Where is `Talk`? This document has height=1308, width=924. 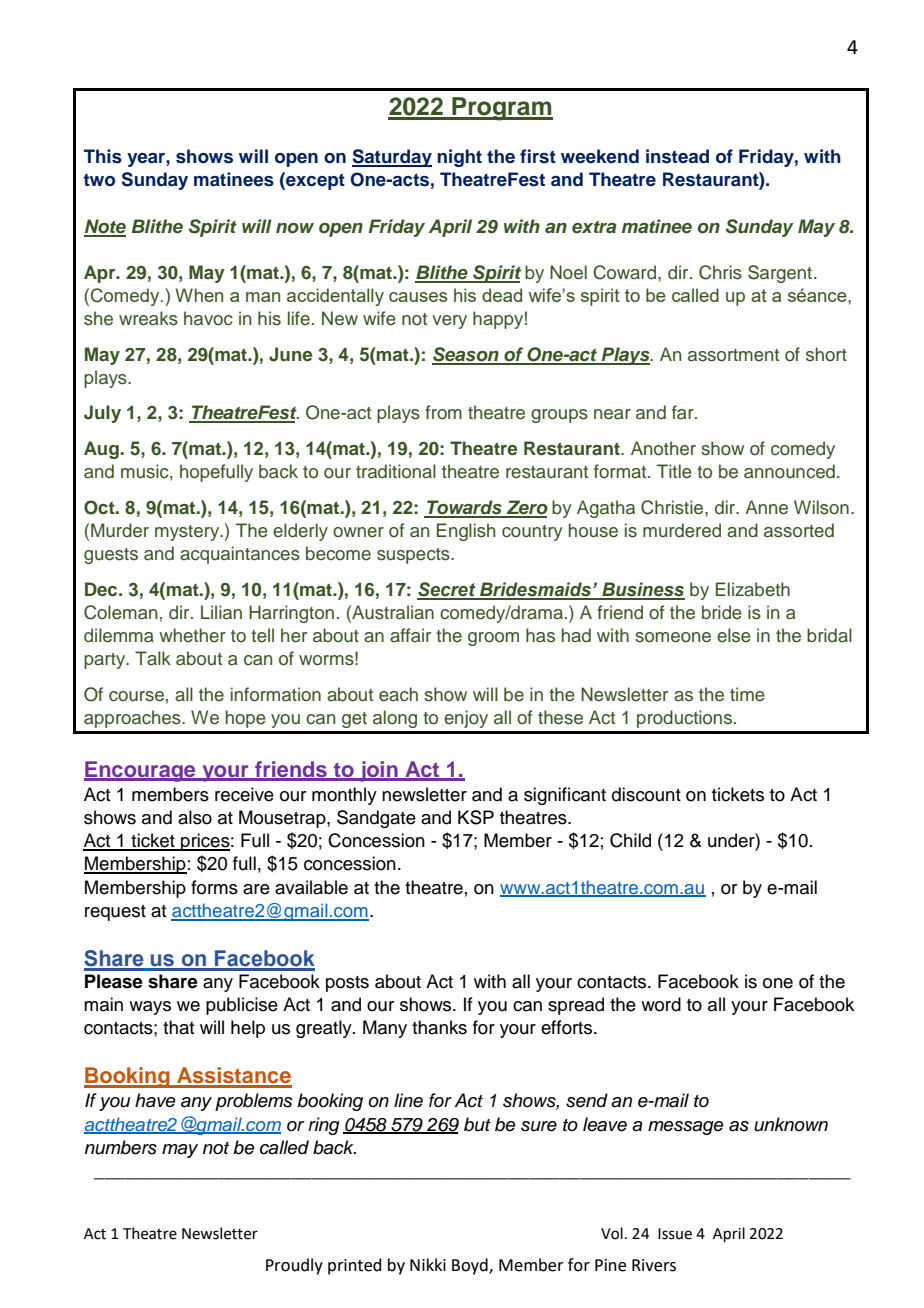
Talk is located at coordinates (153, 658).
